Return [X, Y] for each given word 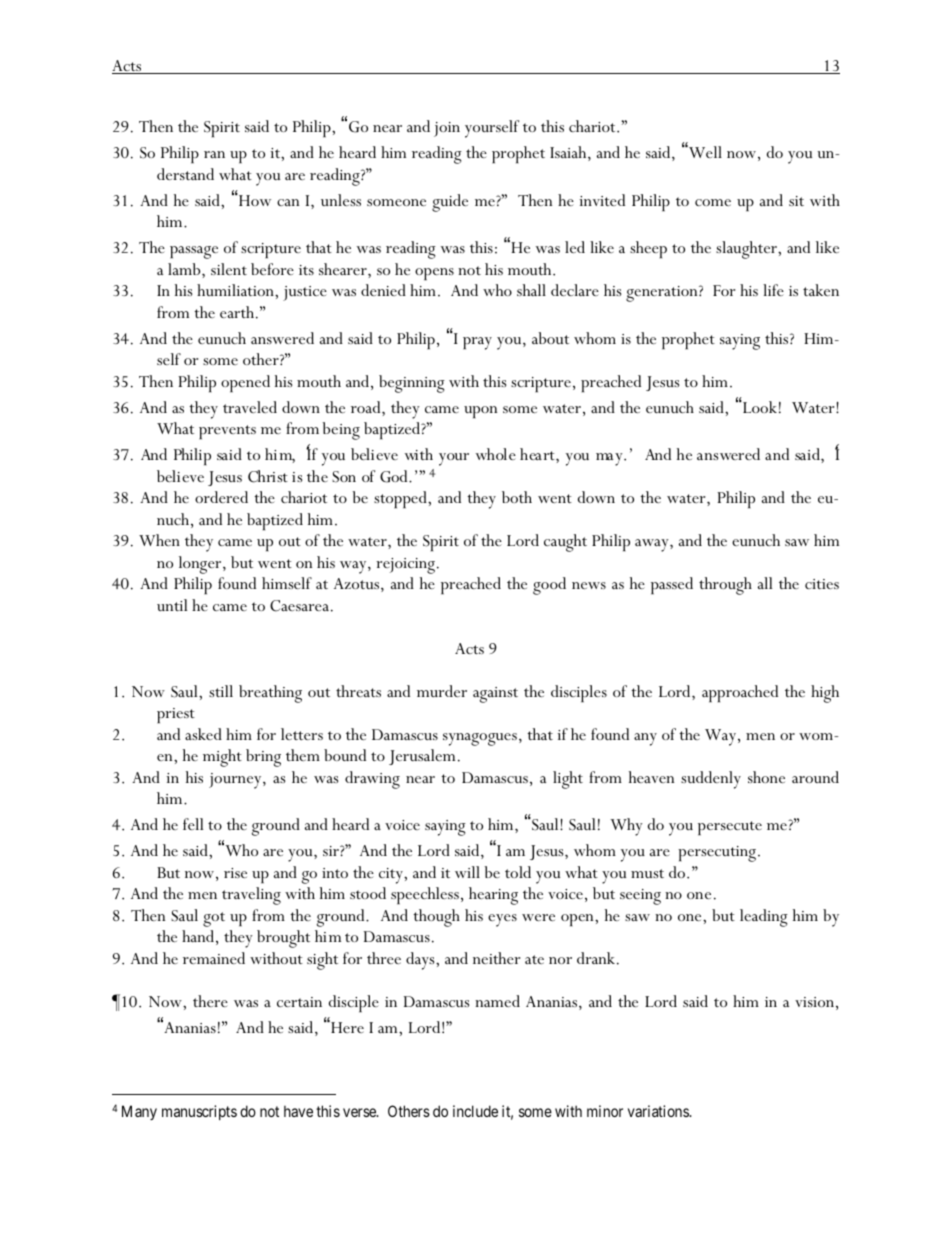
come [713, 202]
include [475, 1111]
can [288, 202]
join [447, 129]
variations [659, 1111]
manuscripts [199, 1112]
